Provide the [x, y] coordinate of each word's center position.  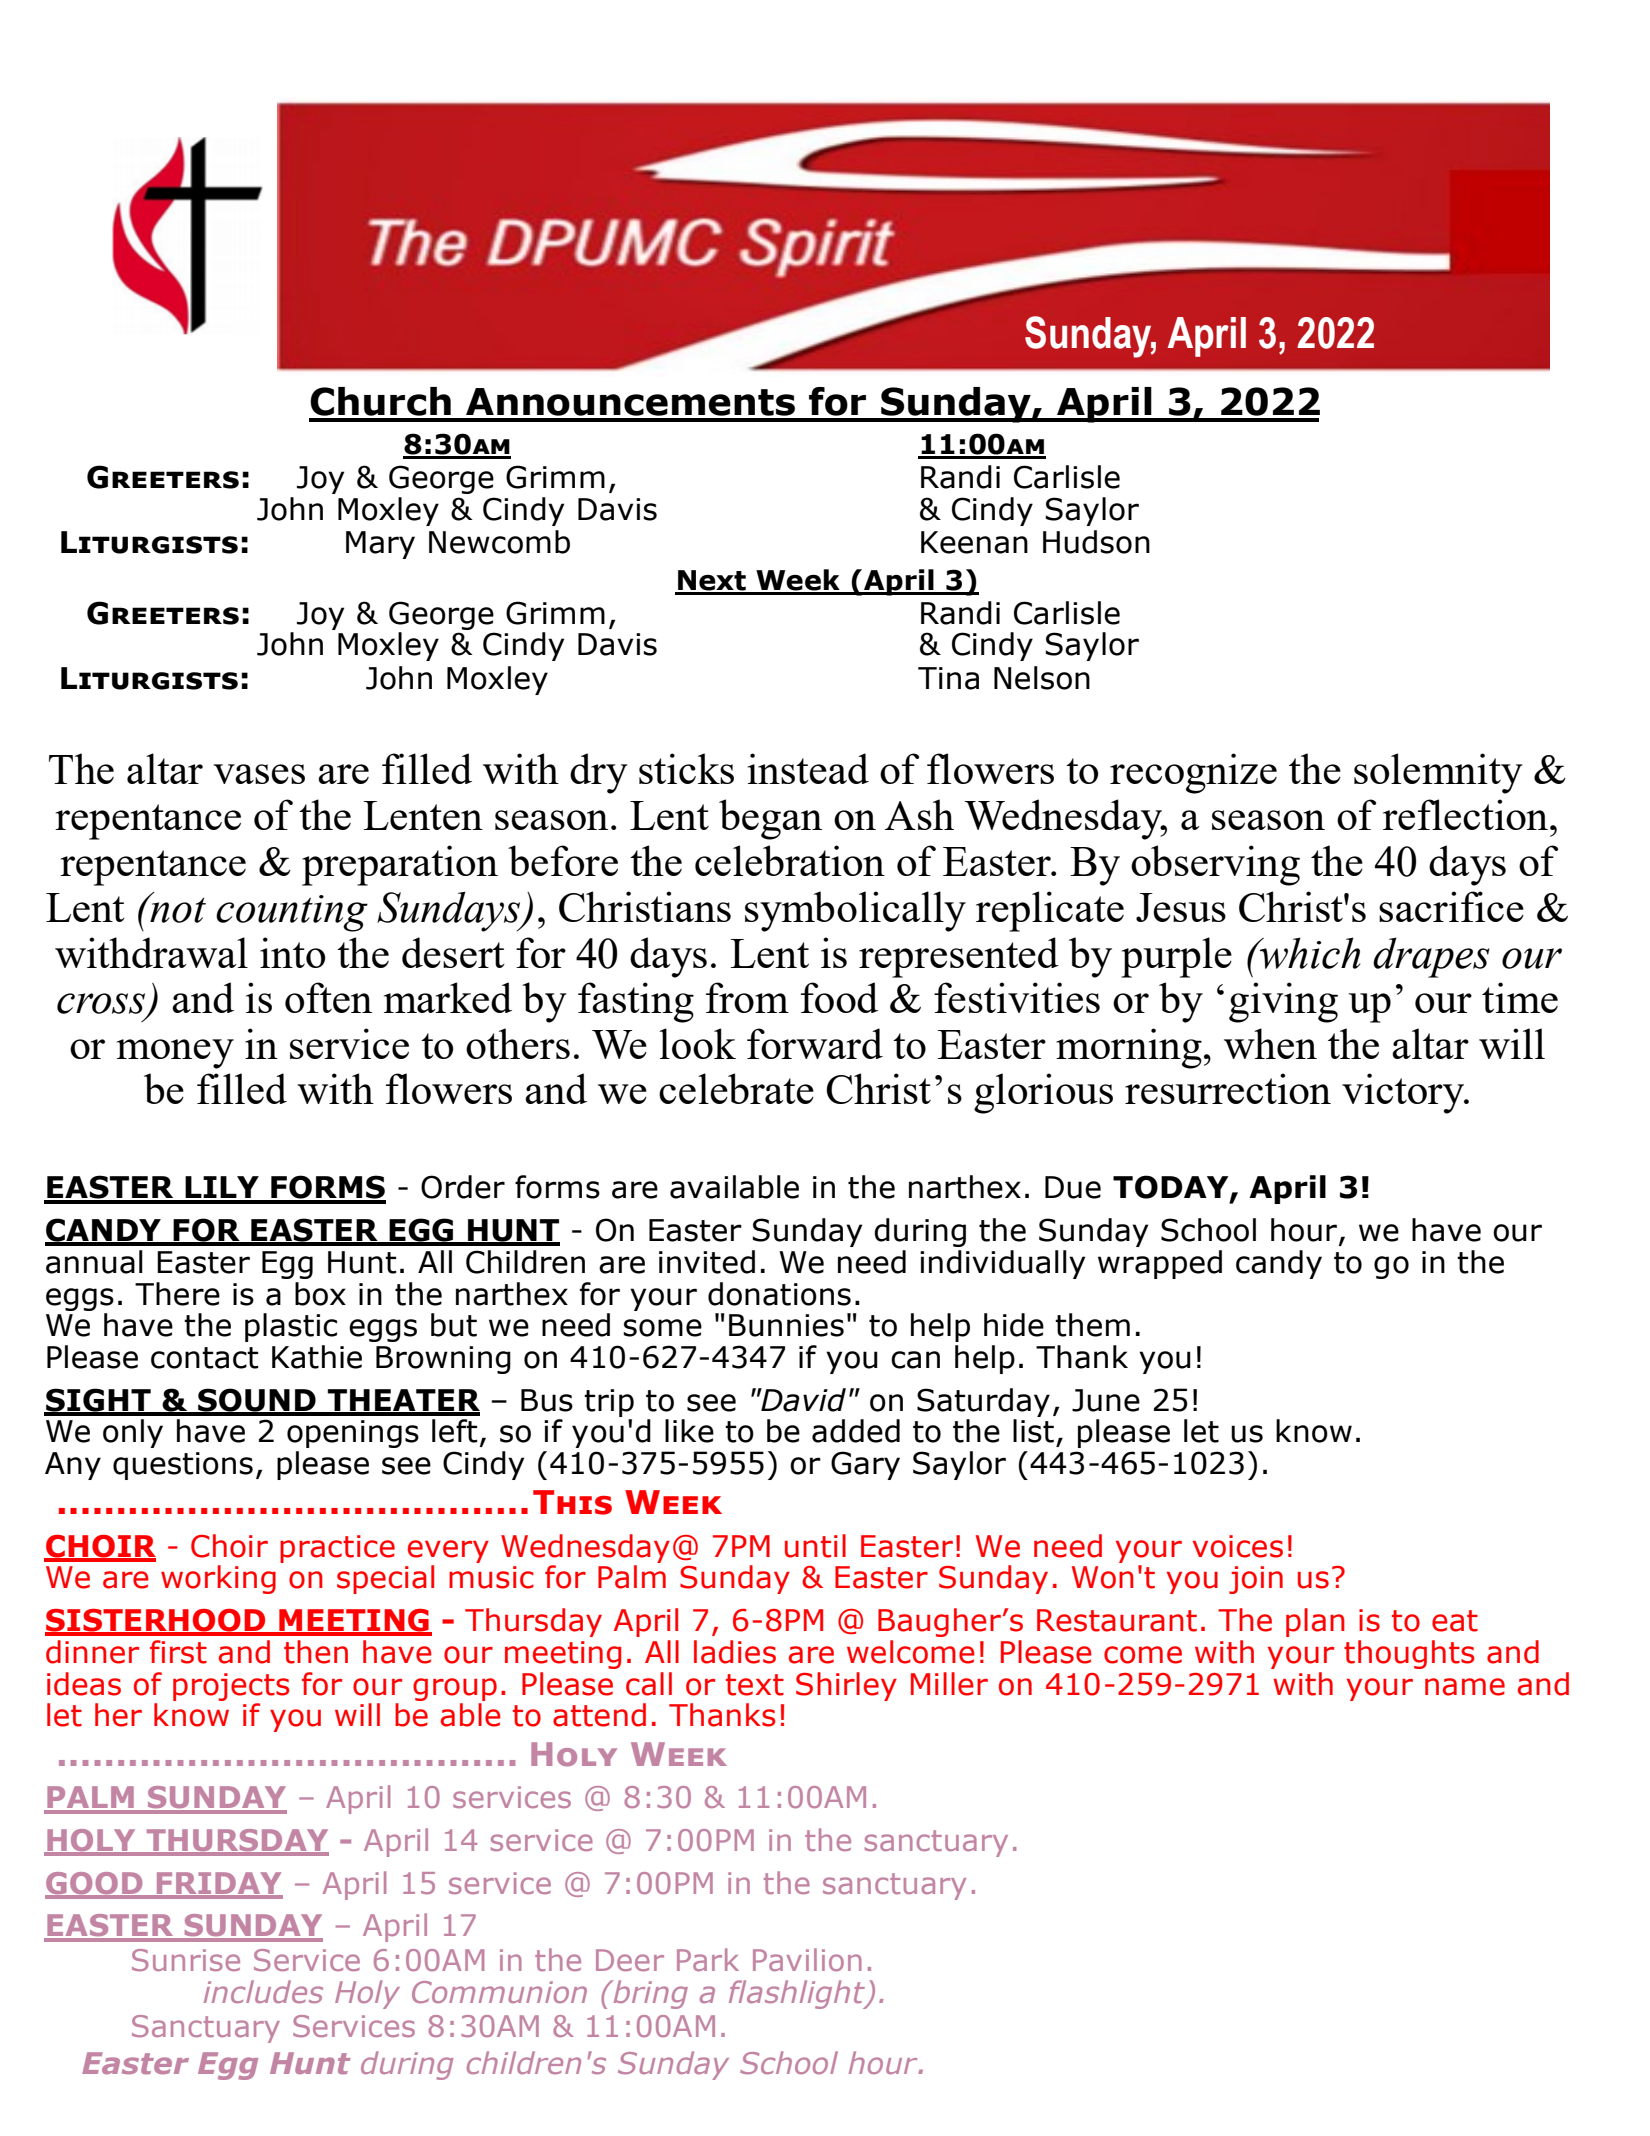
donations [779, 1294]
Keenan [974, 542]
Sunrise [186, 1960]
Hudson [1096, 542]
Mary [380, 545]
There [177, 1294]
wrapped [1160, 1264]
